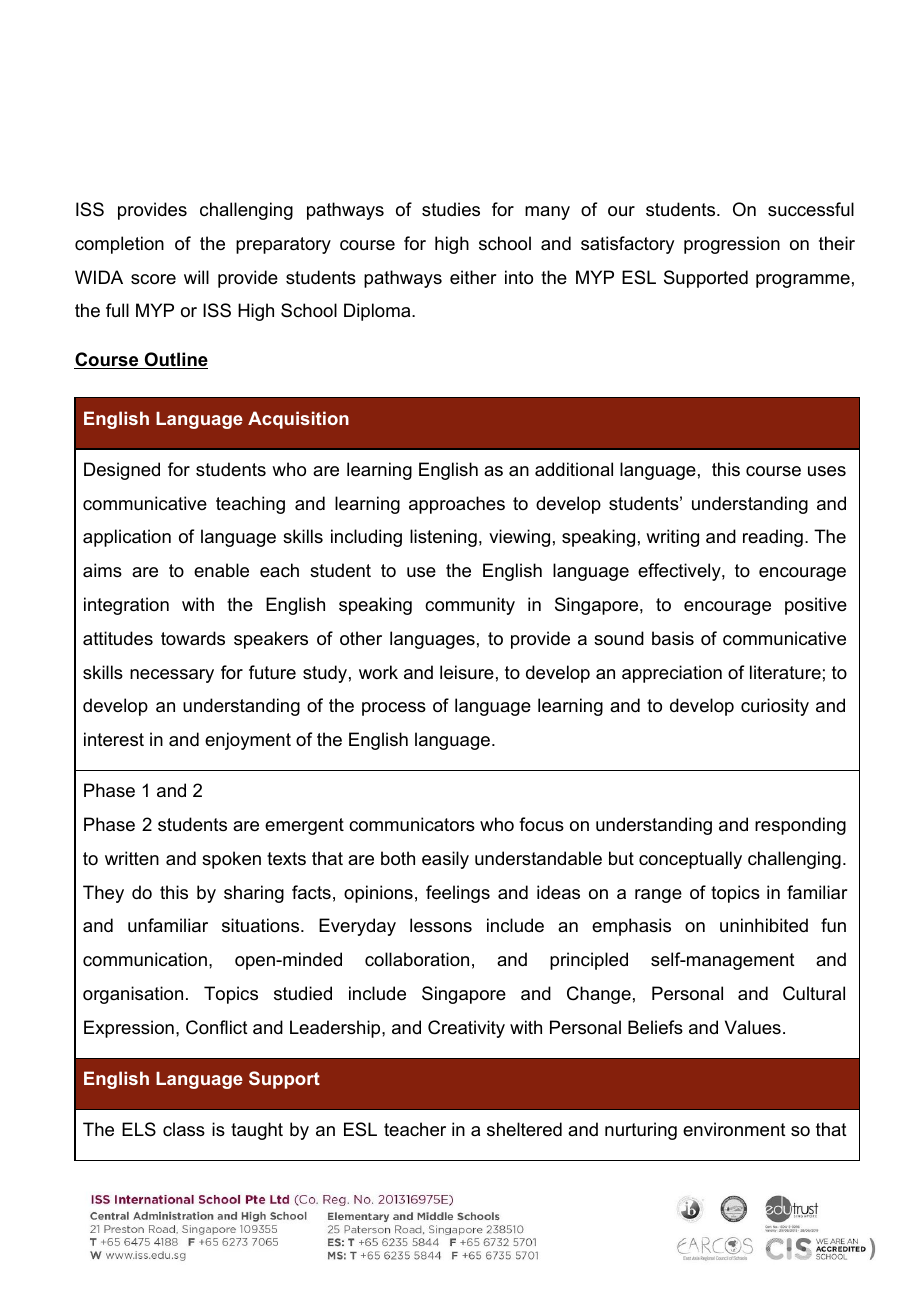  I want to click on communicators, so click(412, 824).
